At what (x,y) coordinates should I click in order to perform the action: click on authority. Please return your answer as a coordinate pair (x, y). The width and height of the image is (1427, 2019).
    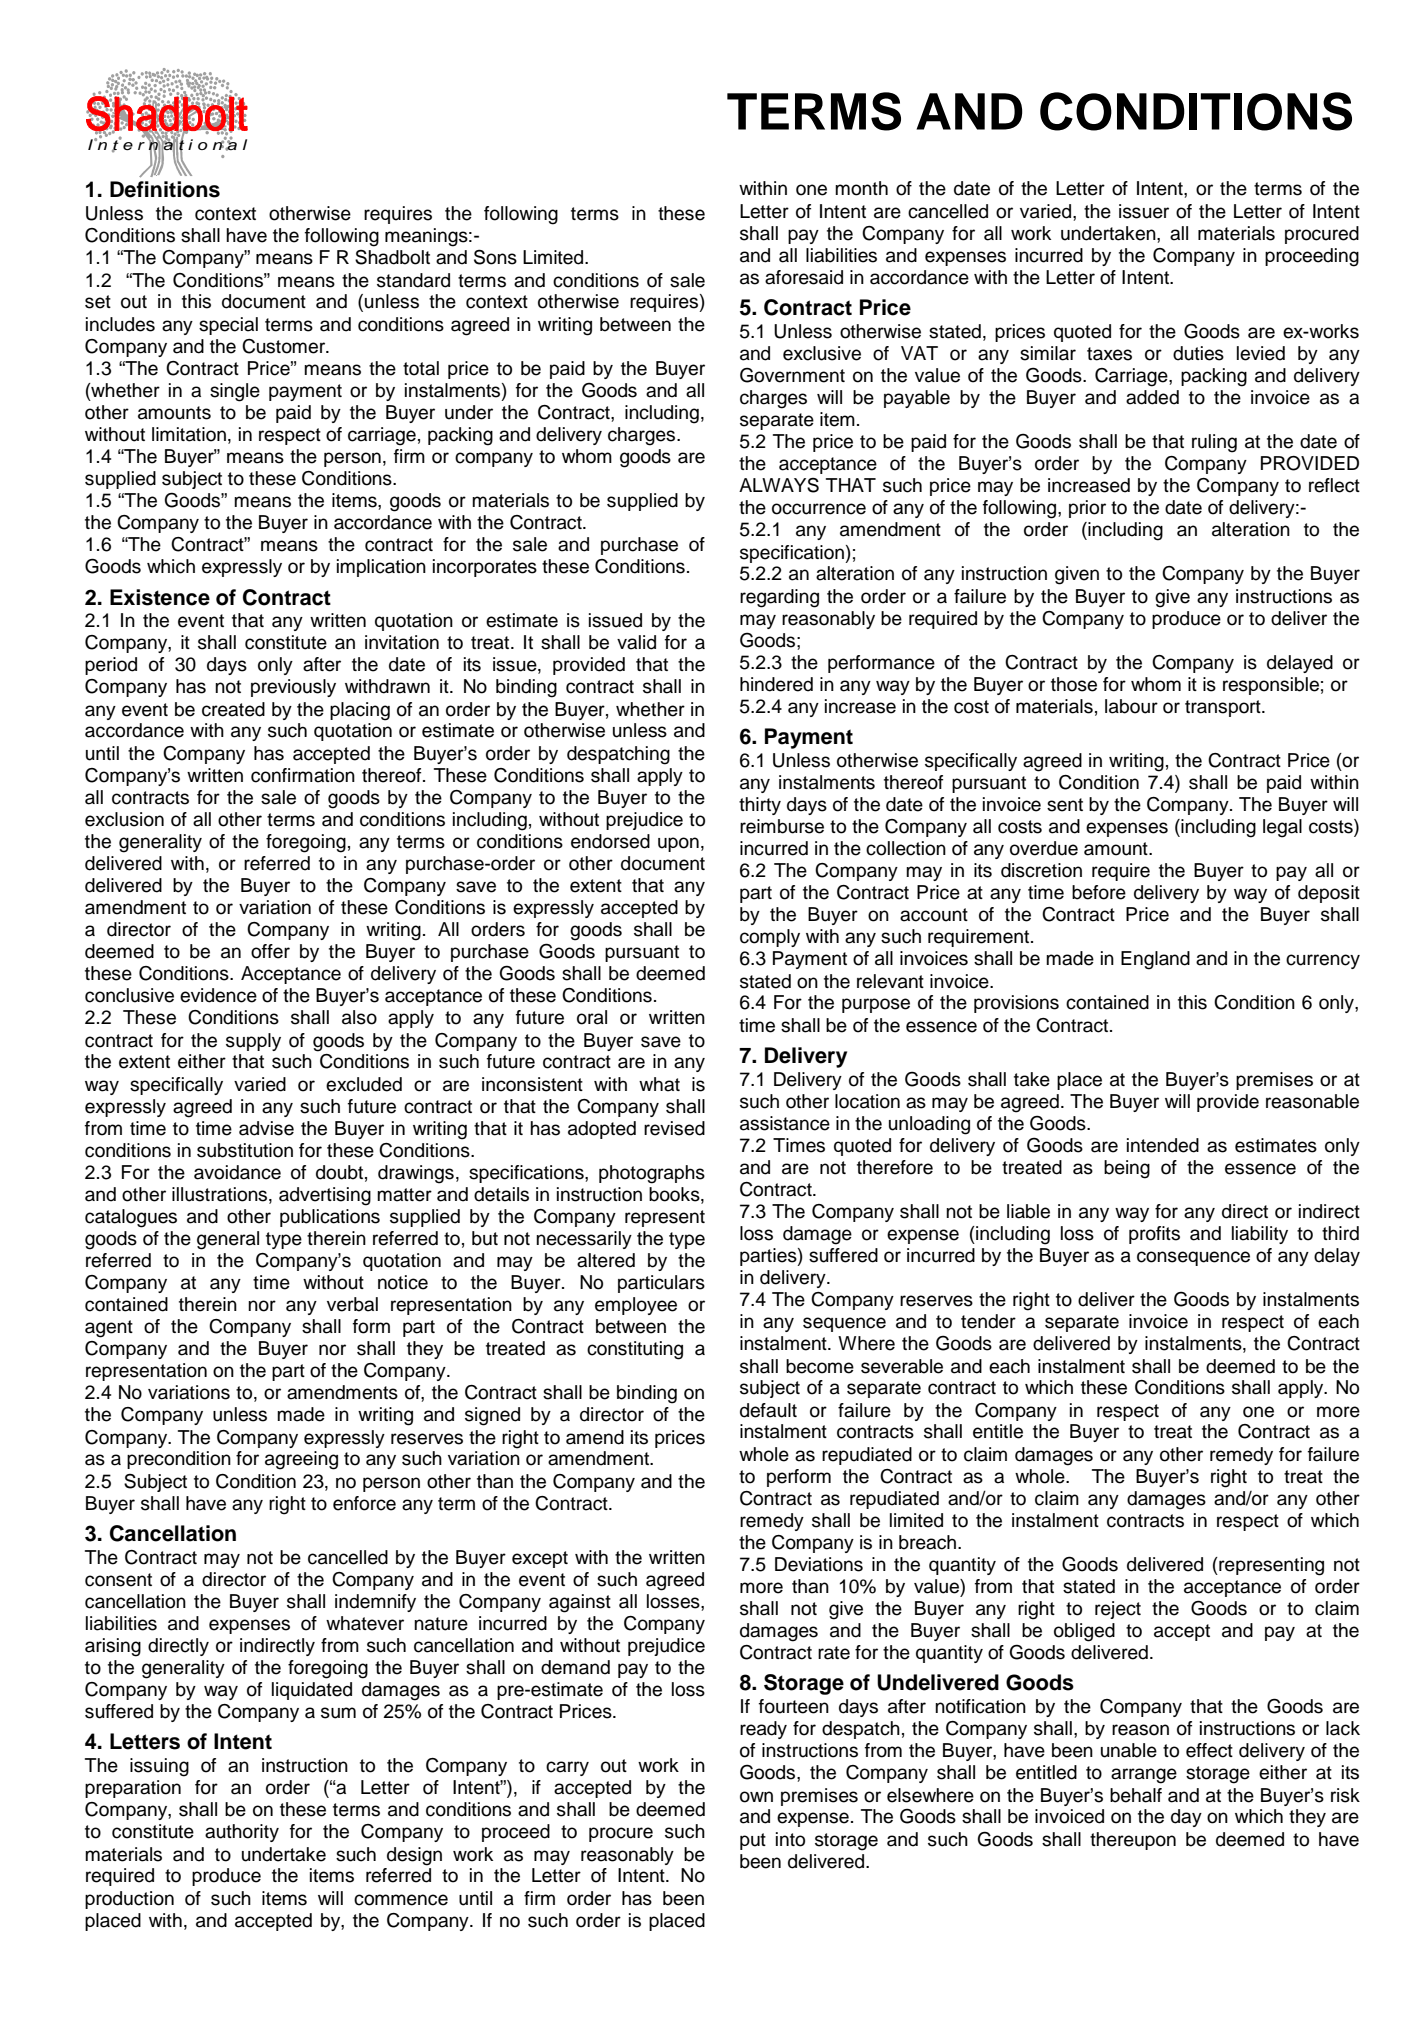
    Looking at the image, I should click on (242, 1833).
